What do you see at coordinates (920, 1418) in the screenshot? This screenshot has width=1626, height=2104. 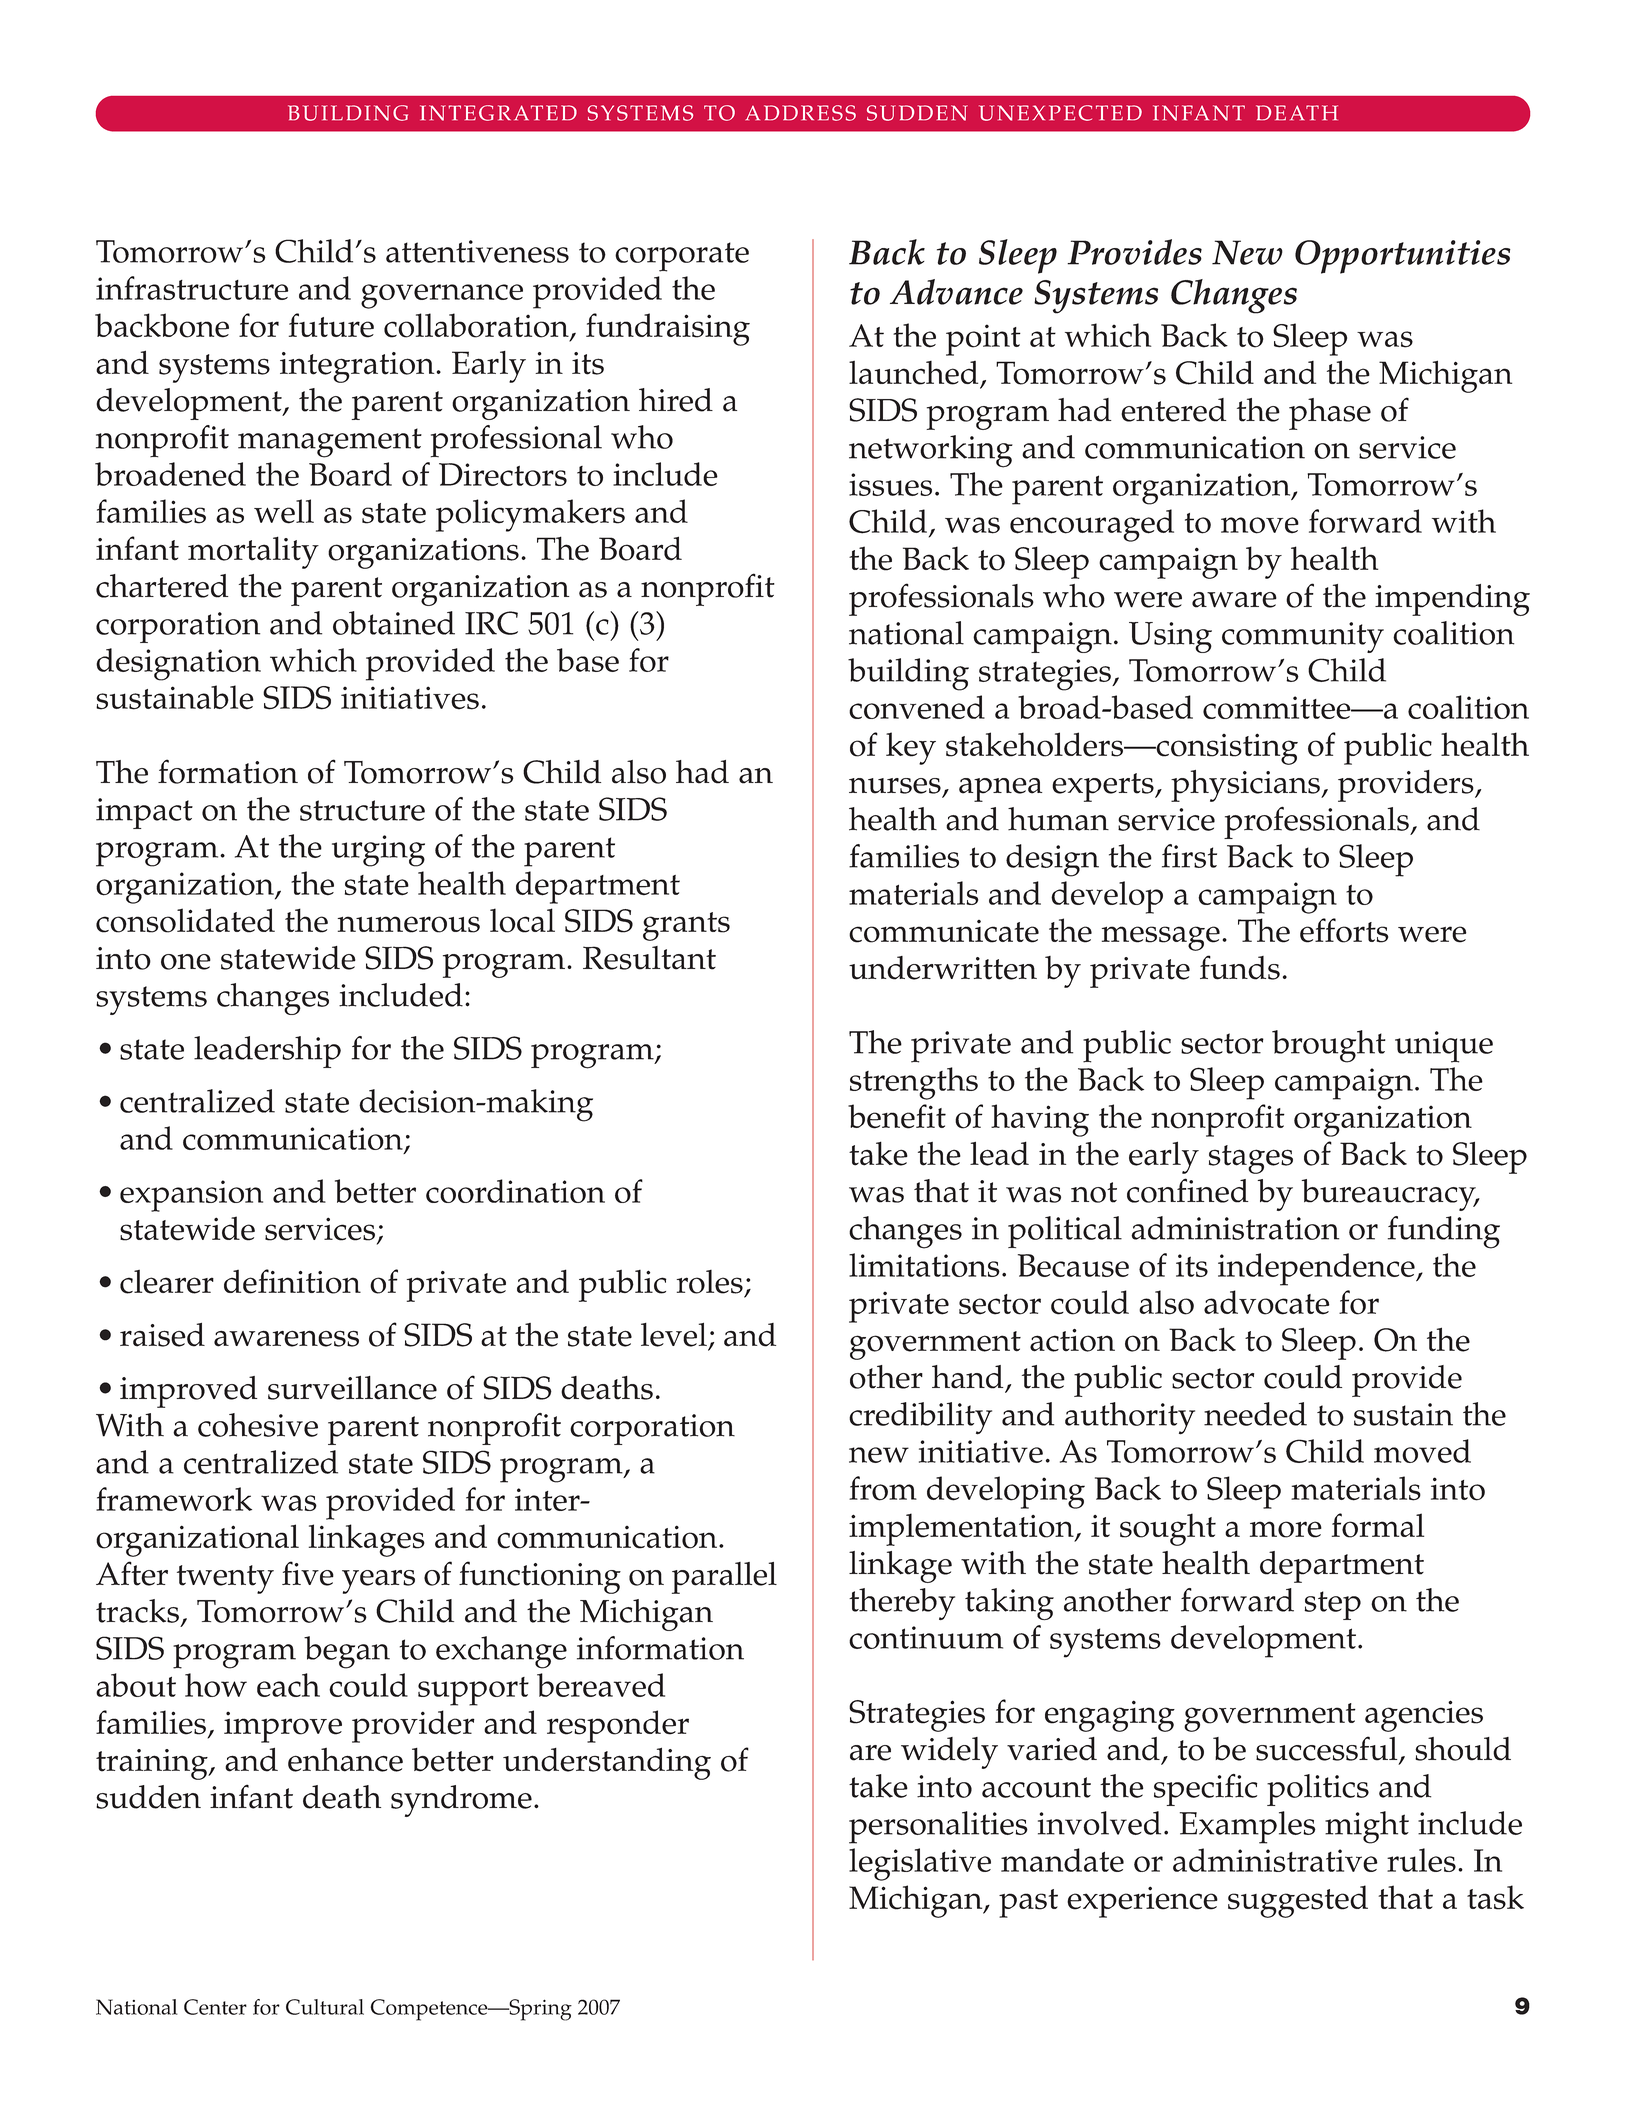 I see `credibility` at bounding box center [920, 1418].
